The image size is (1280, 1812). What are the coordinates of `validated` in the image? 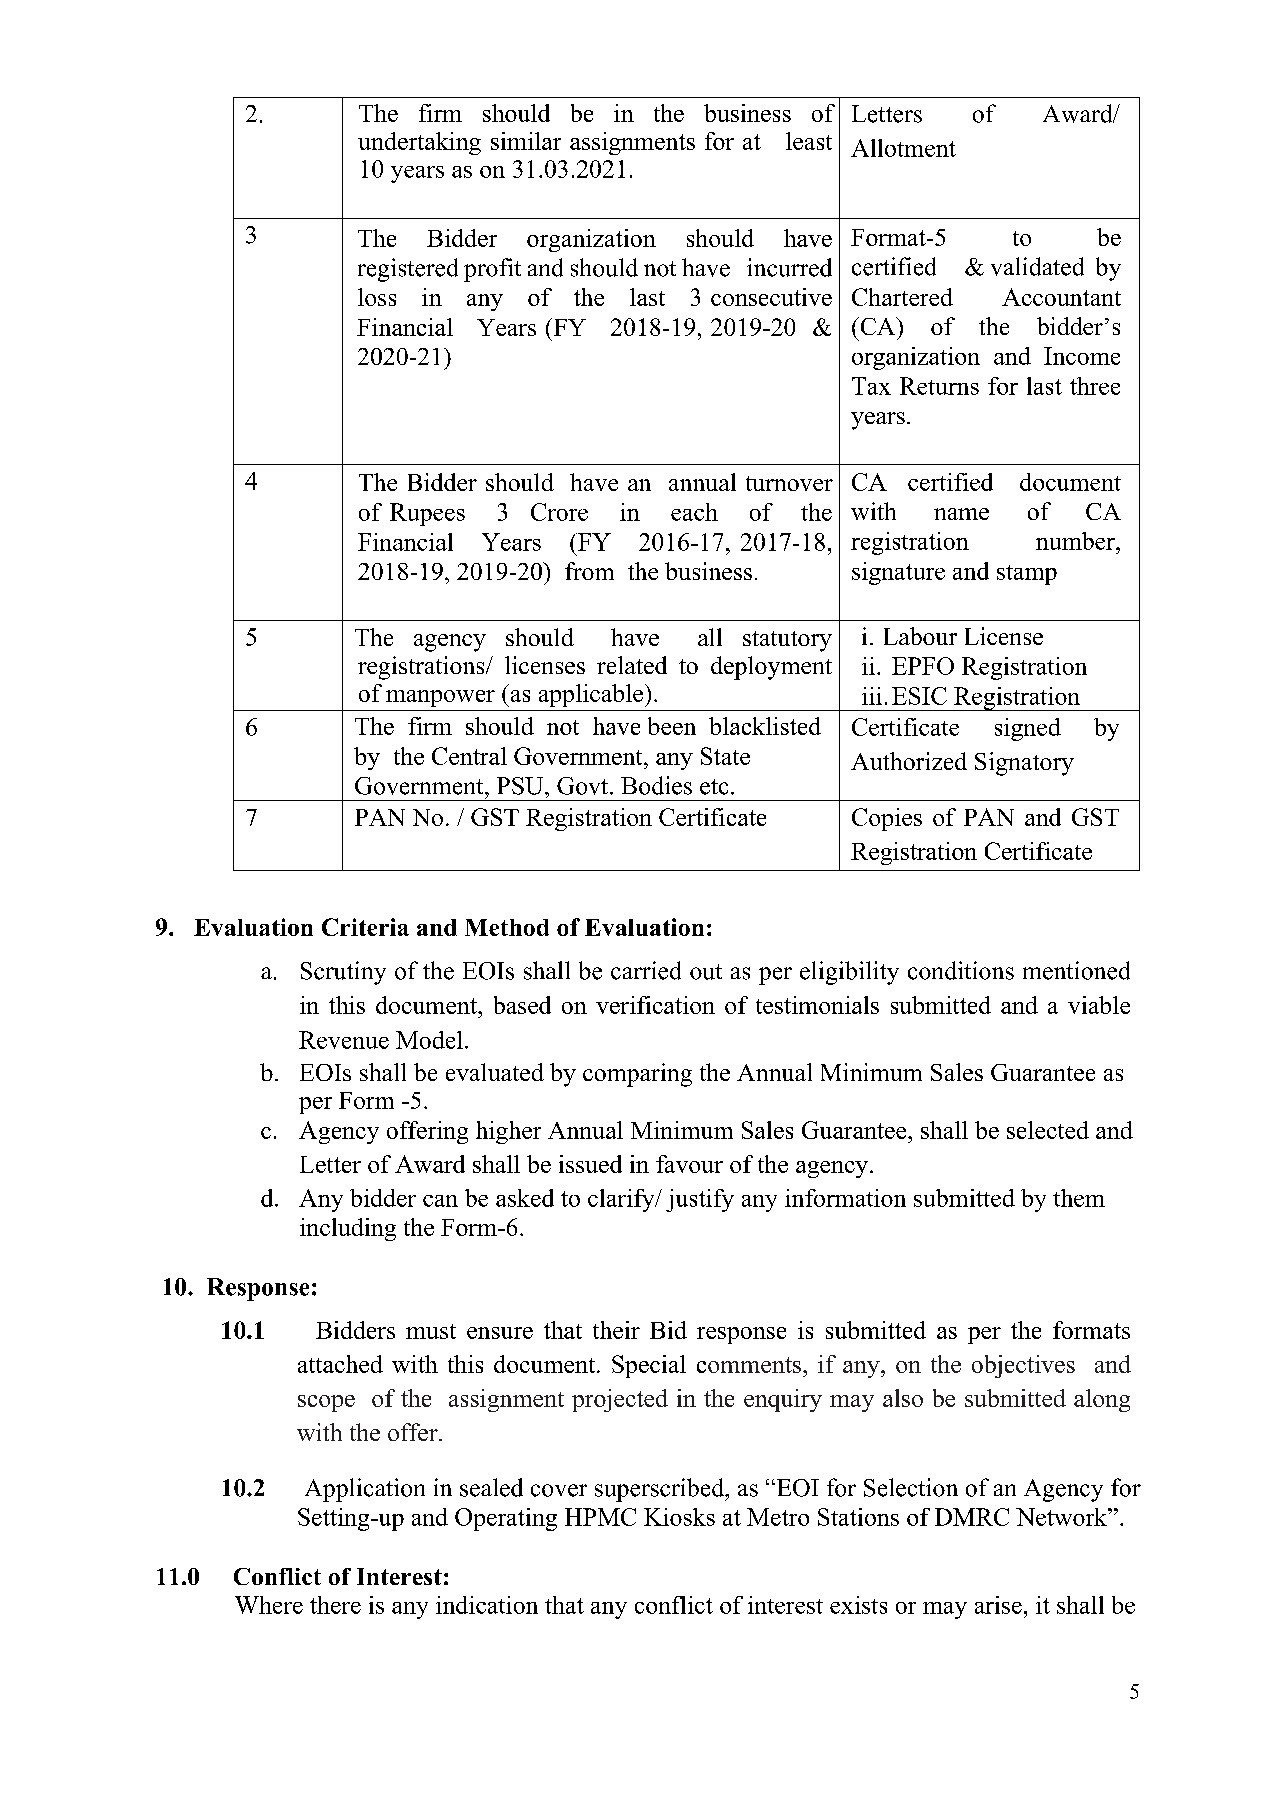 It's located at (1037, 266).
